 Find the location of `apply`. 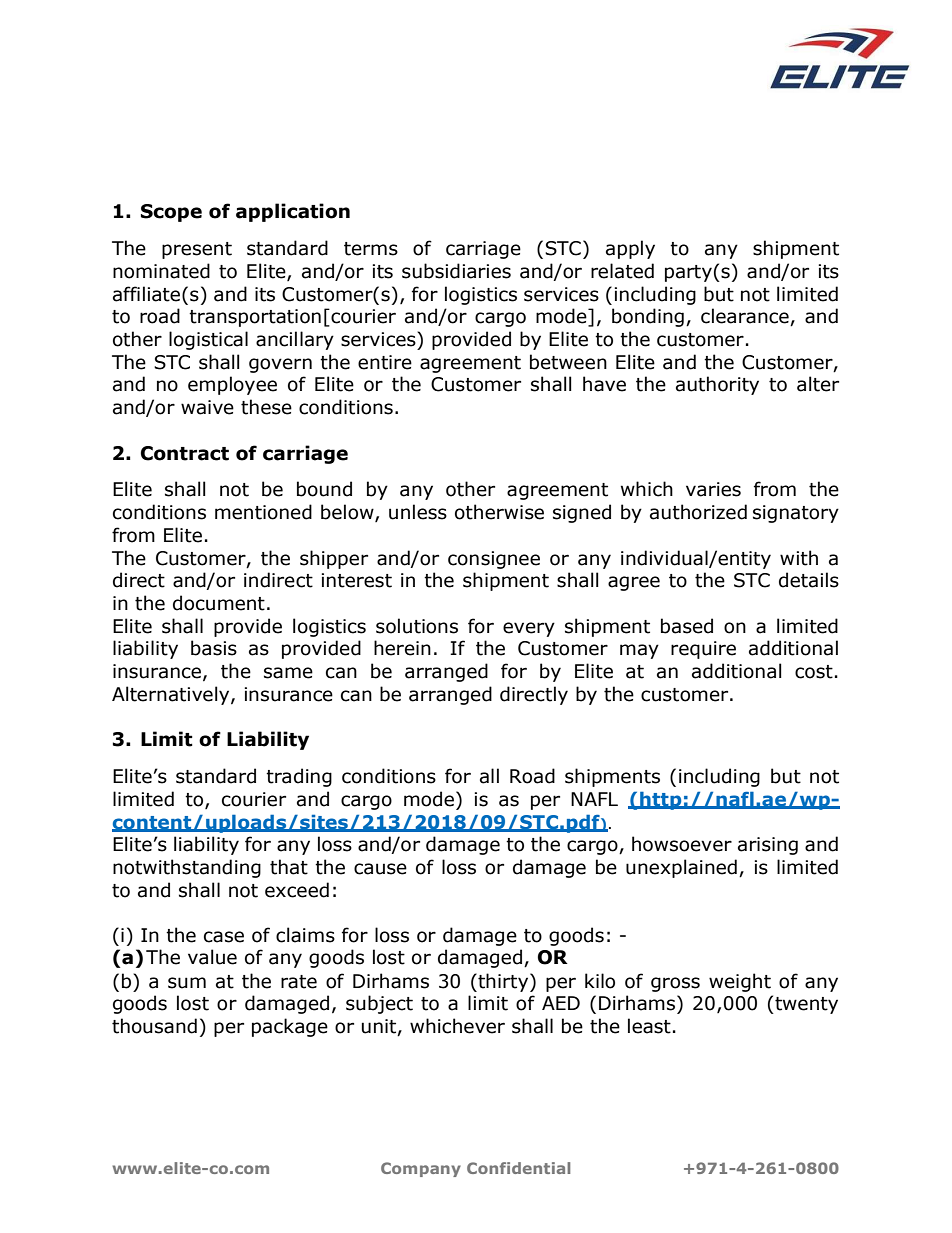

apply is located at coordinates (630, 249).
